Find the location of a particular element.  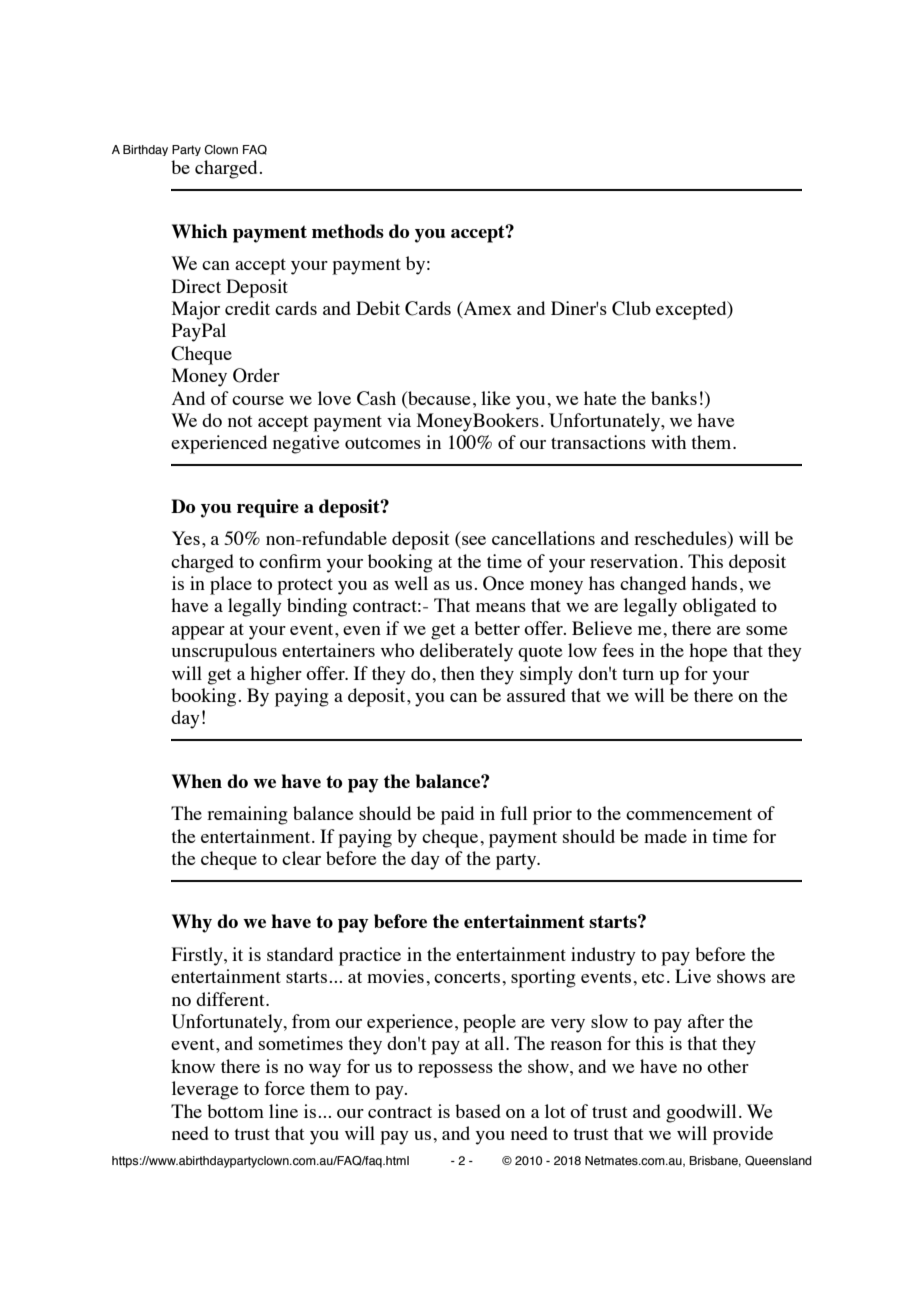

excepted is located at coordinates (692, 310).
